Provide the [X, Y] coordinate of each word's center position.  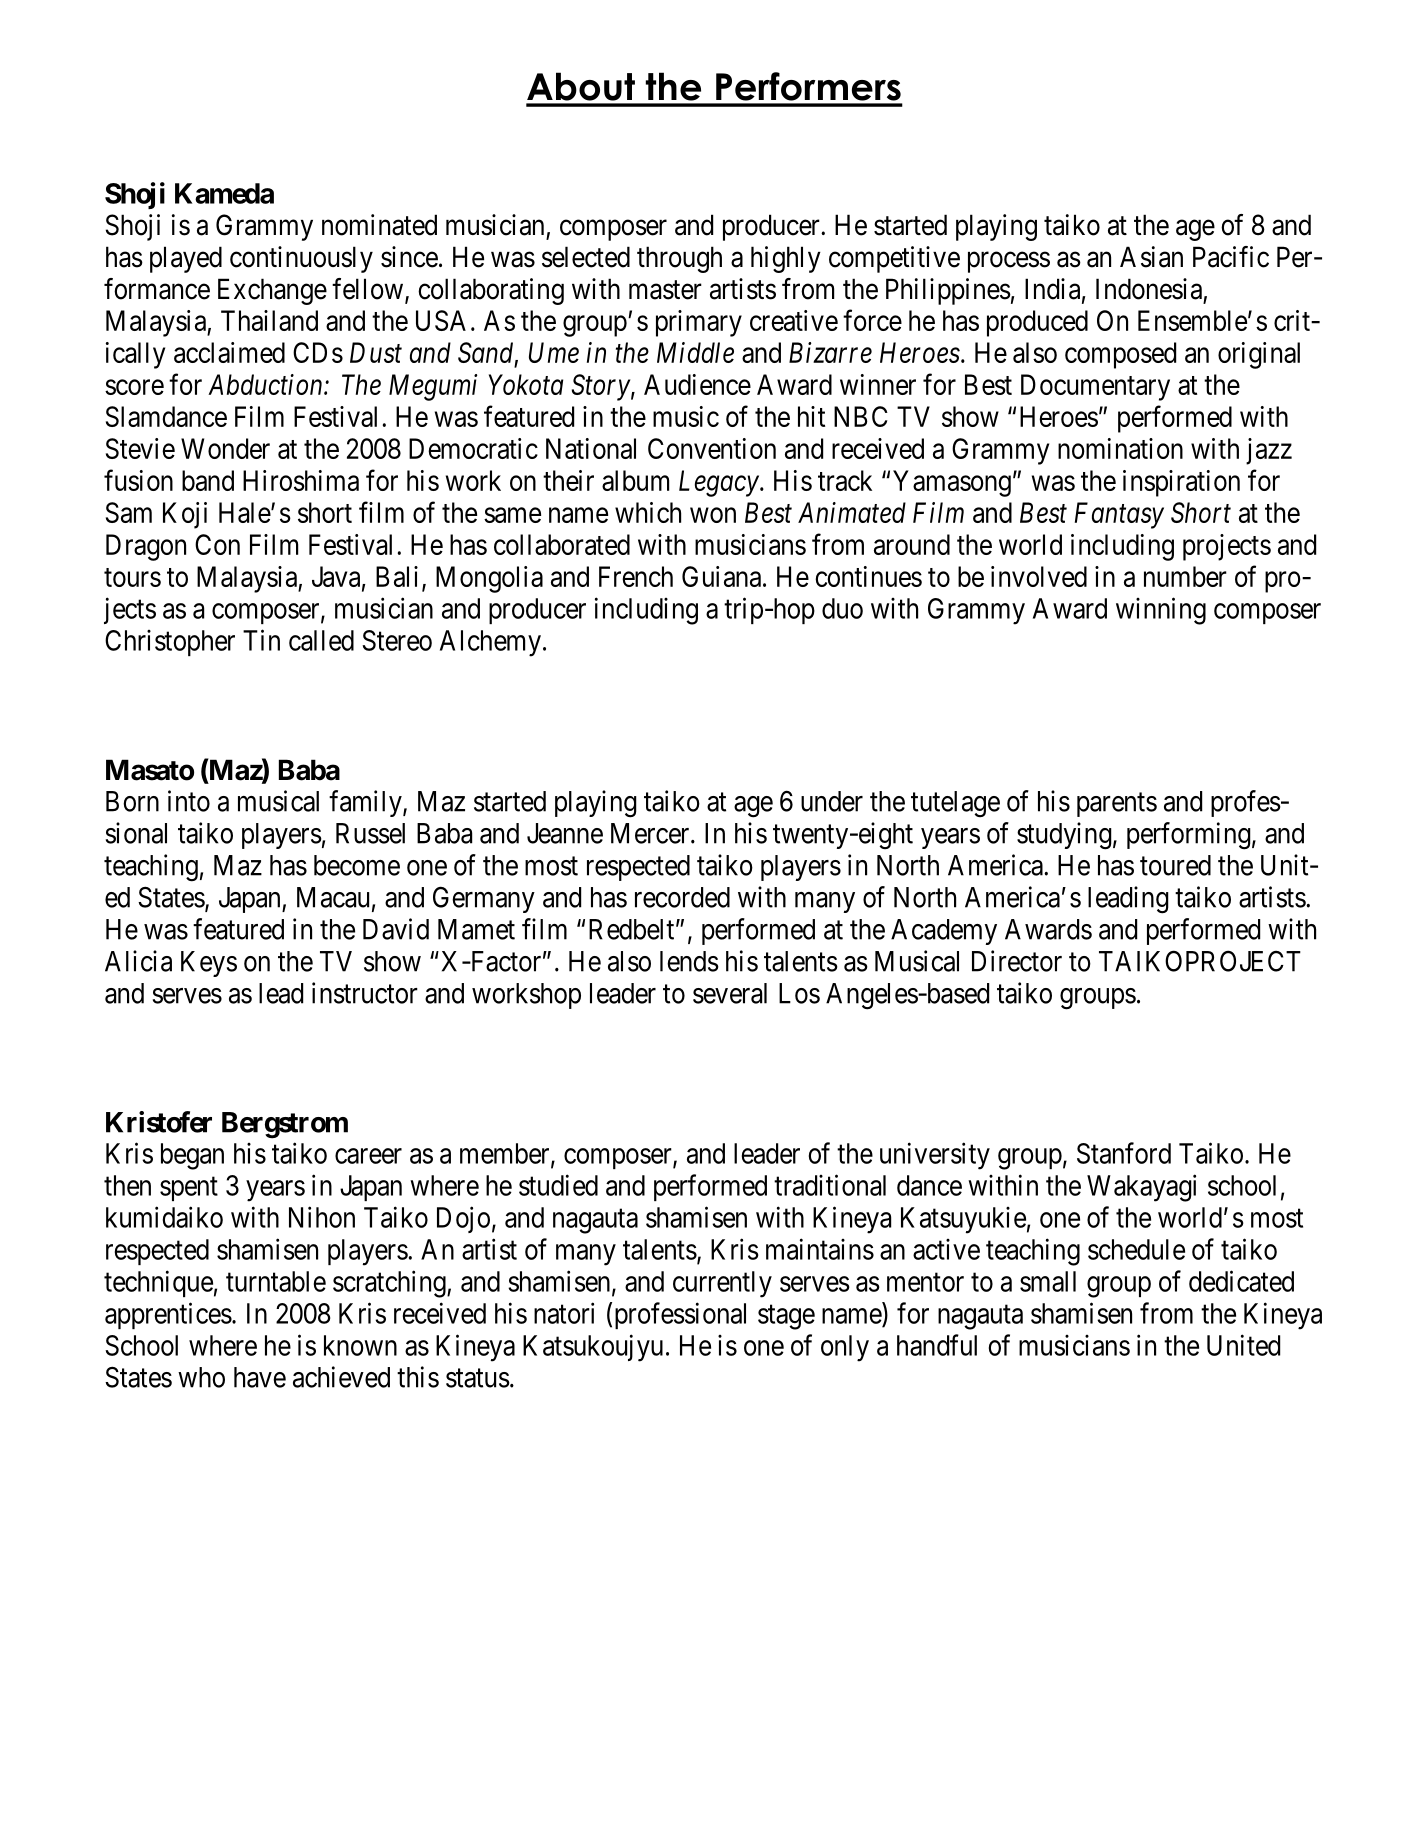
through [679, 259]
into [189, 801]
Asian [1151, 257]
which [648, 512]
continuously [301, 259]
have [260, 1377]
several [730, 993]
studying [1064, 836]
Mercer [651, 833]
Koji [185, 515]
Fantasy [1119, 515]
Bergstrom [285, 1125]
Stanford [1124, 1153]
